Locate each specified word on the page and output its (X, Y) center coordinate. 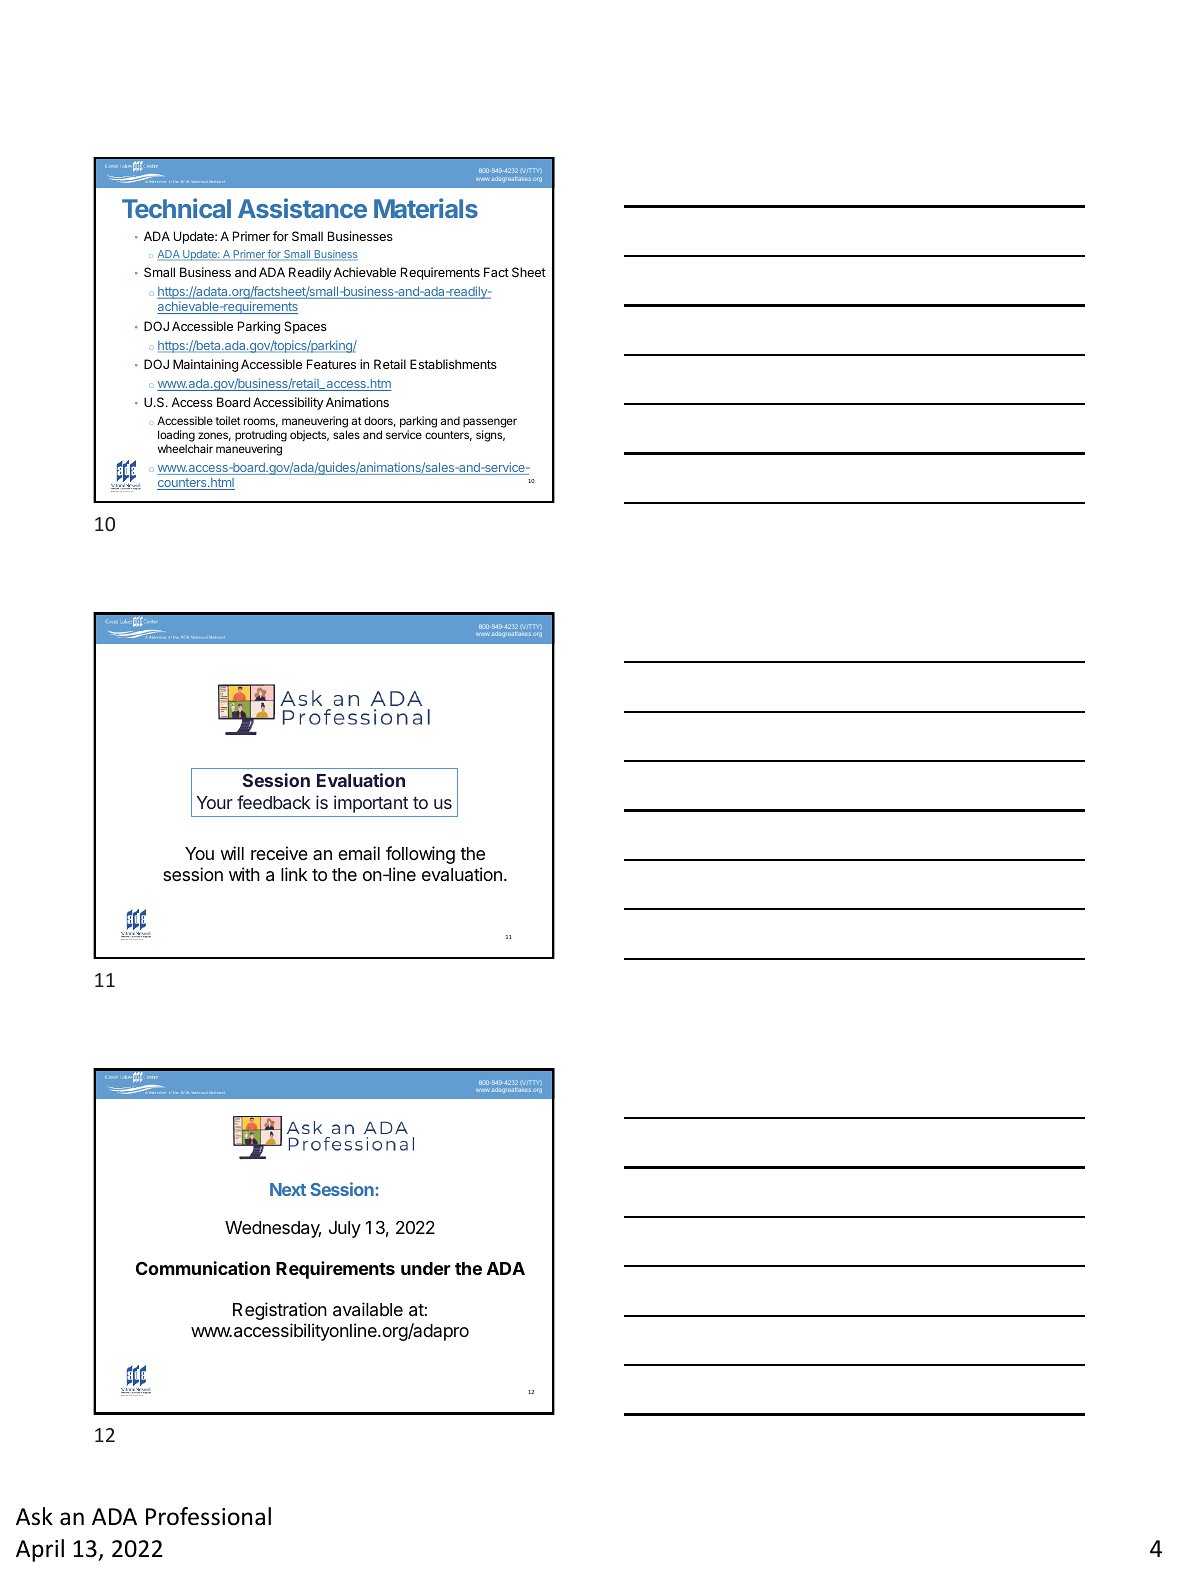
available (368, 1309)
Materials (426, 208)
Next (288, 1189)
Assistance (302, 208)
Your (215, 802)
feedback (274, 802)
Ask (34, 1516)
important (371, 804)
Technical (176, 208)
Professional (208, 1516)
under (426, 1268)
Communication (203, 1268)
